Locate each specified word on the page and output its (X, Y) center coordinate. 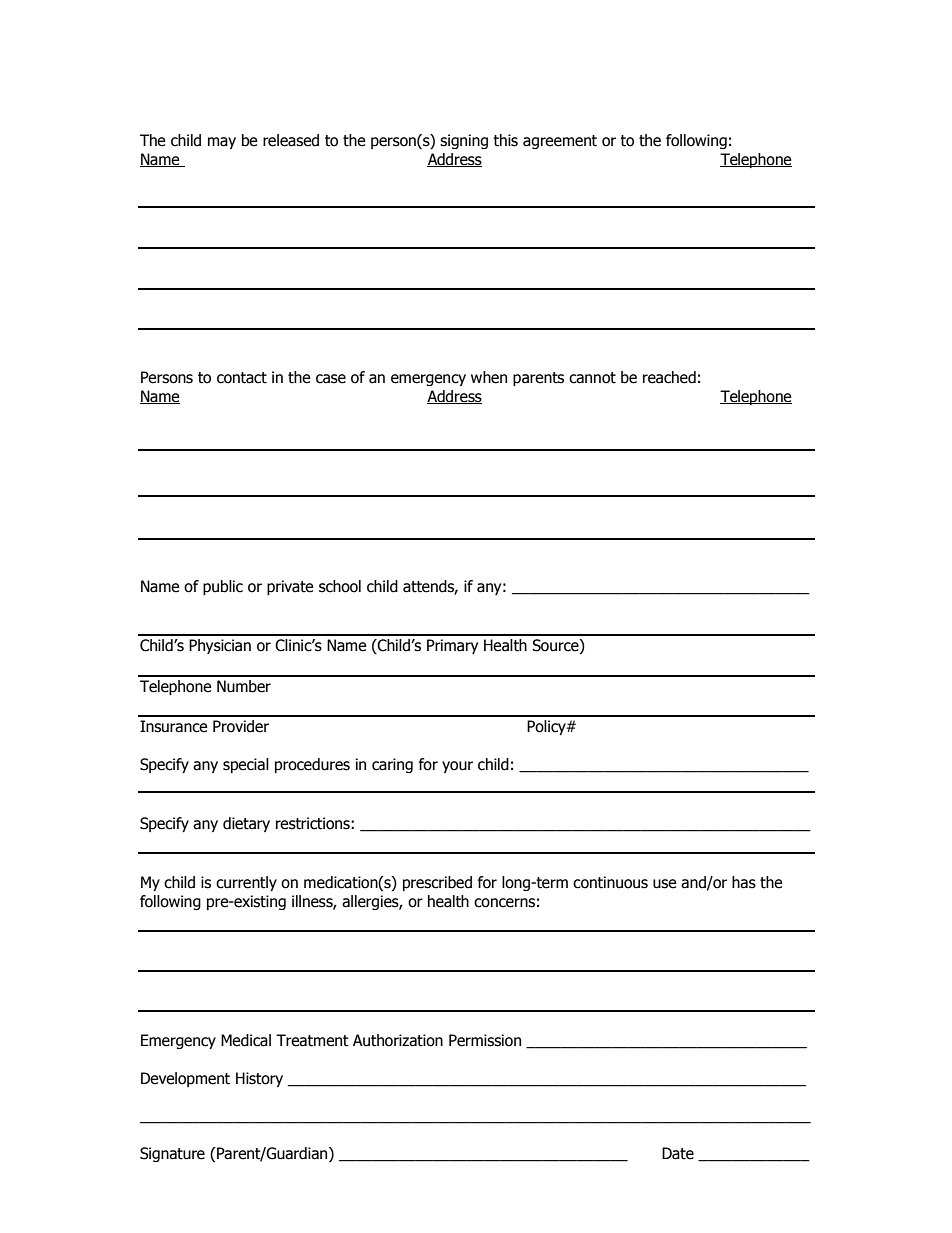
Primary (452, 646)
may (222, 143)
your (457, 767)
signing (464, 141)
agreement (560, 142)
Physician (220, 646)
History (259, 1079)
